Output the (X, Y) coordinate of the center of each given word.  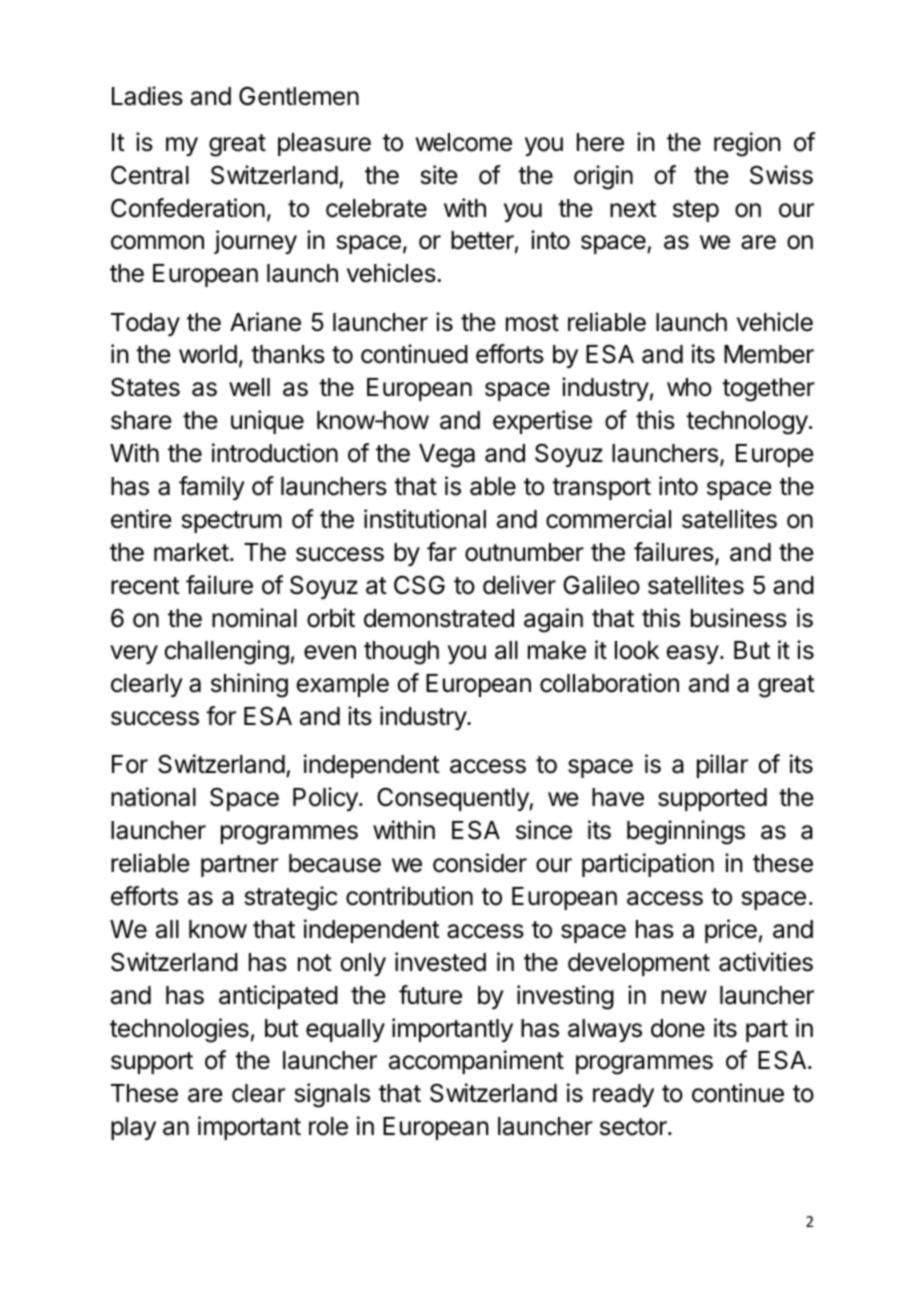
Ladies (147, 96)
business (739, 618)
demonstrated (439, 618)
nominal (254, 618)
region (747, 144)
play (133, 1128)
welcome (464, 142)
